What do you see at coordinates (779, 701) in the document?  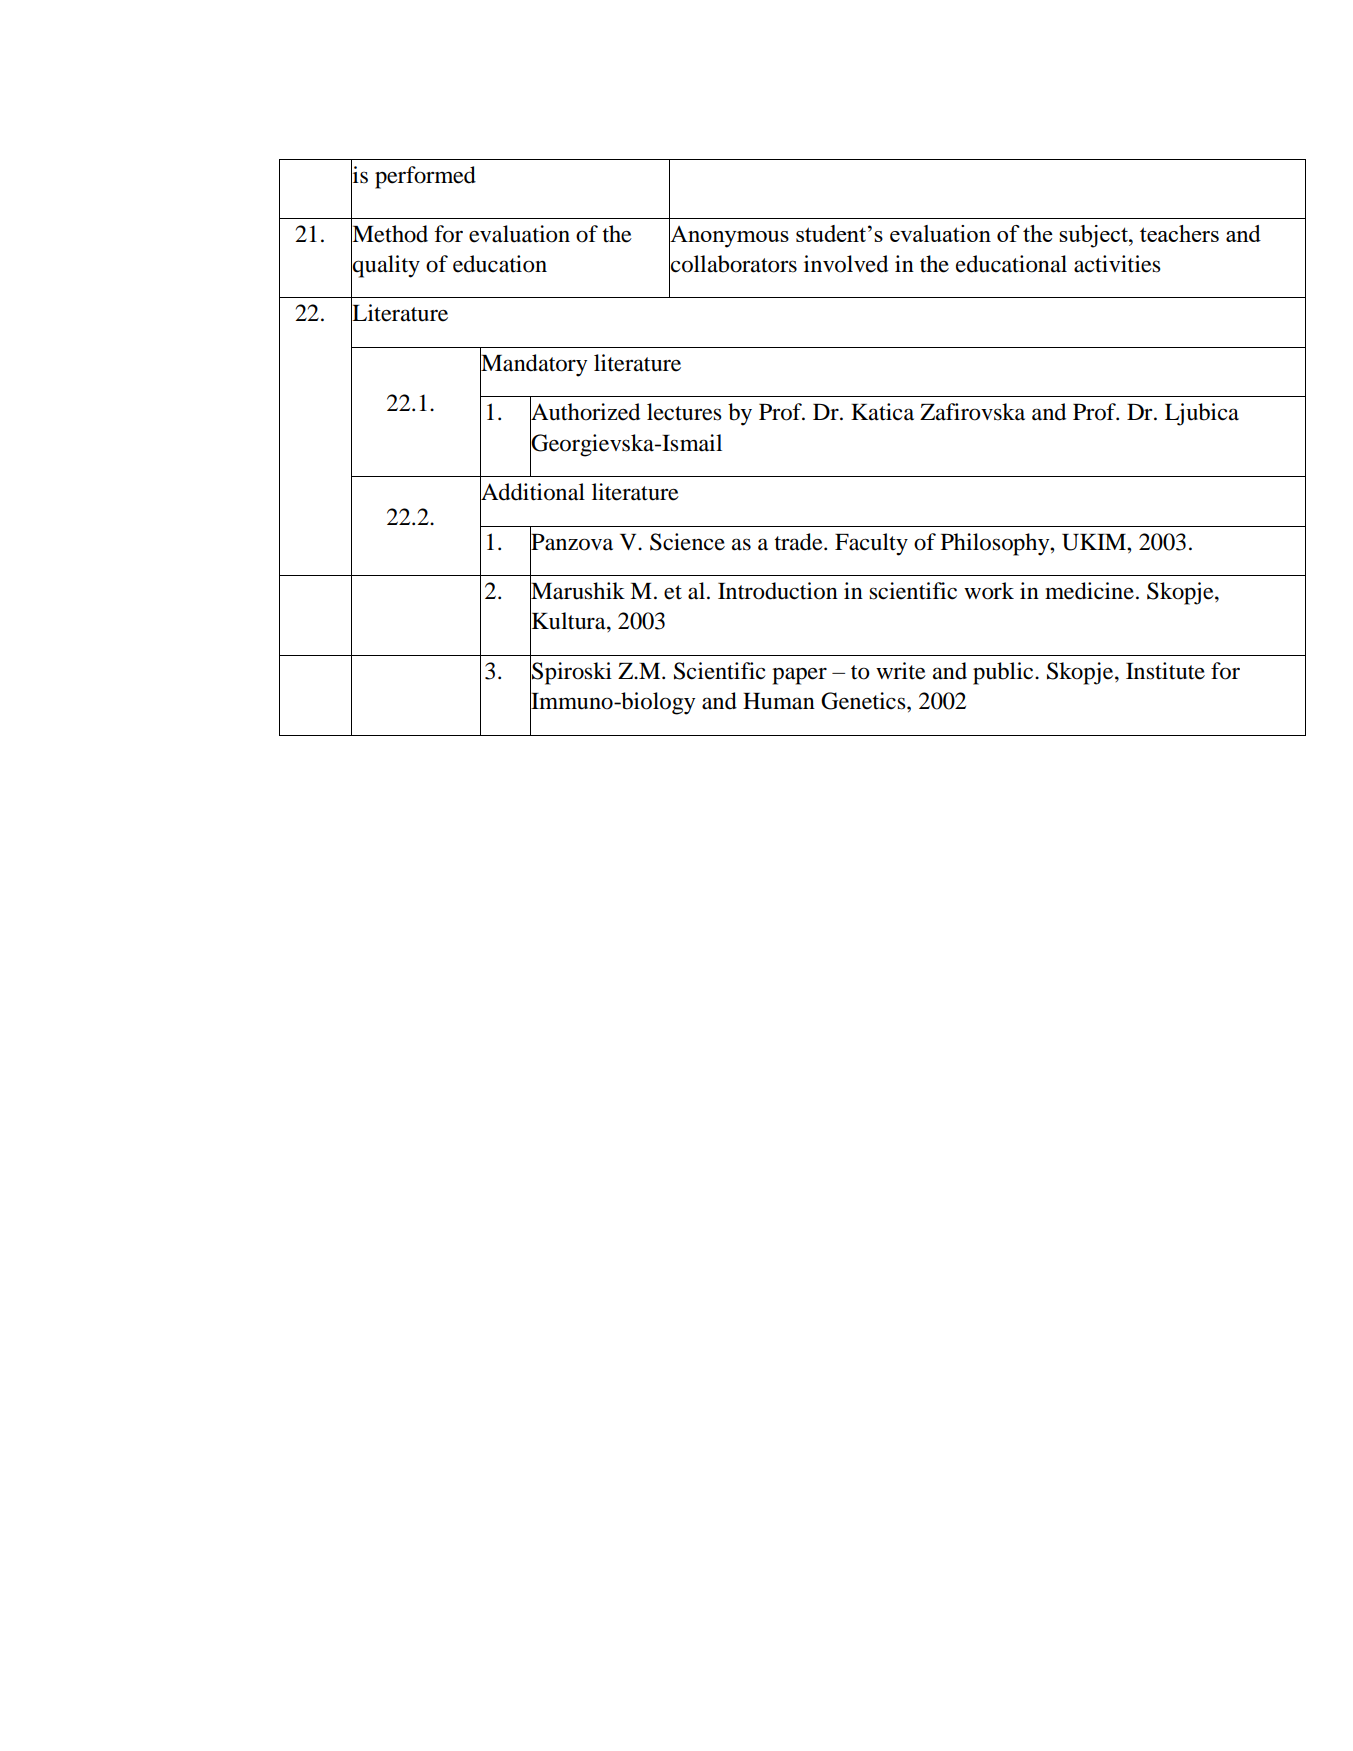 I see `Human` at bounding box center [779, 701].
